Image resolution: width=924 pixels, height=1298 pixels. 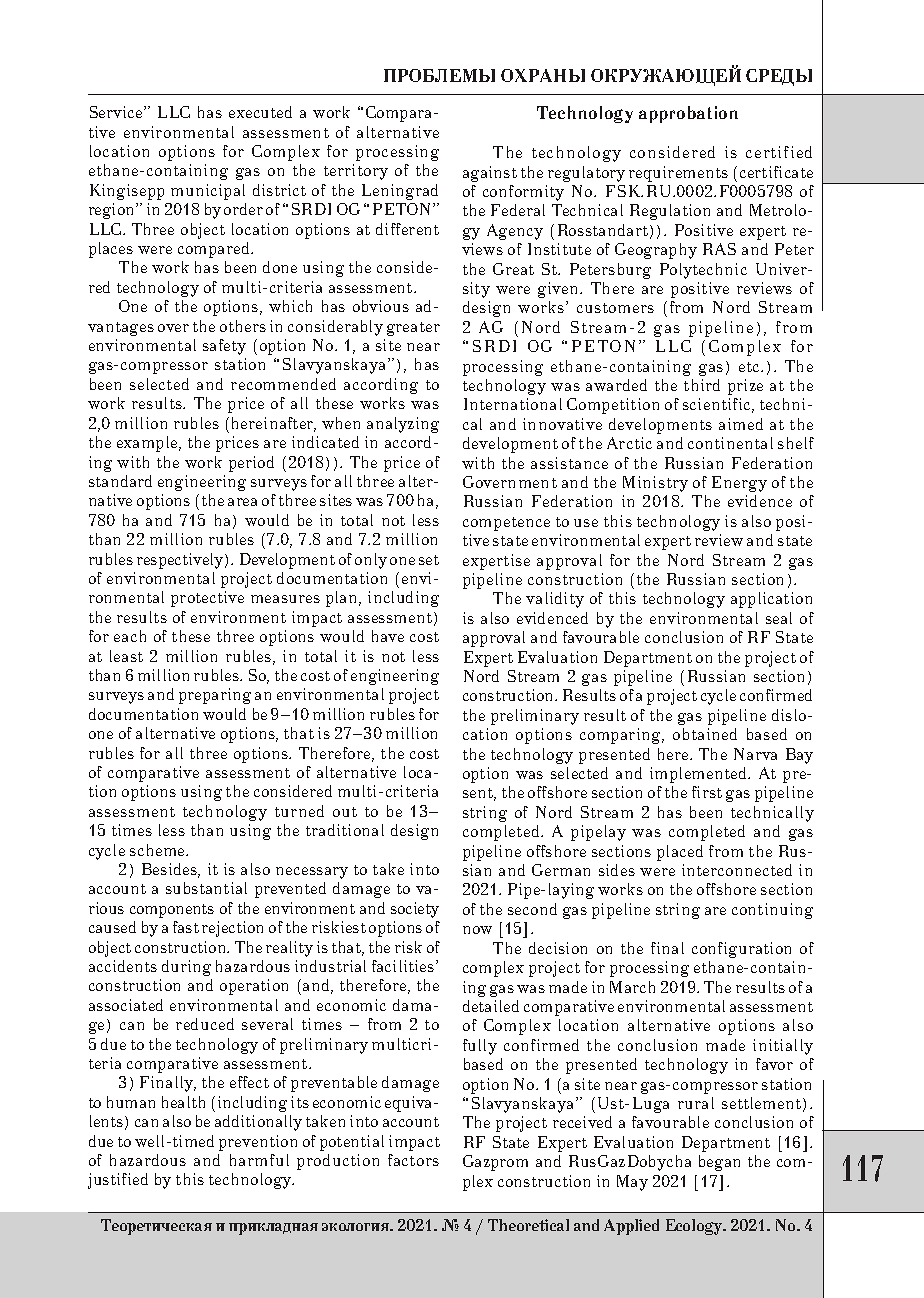 I want to click on justified, so click(x=118, y=1181).
